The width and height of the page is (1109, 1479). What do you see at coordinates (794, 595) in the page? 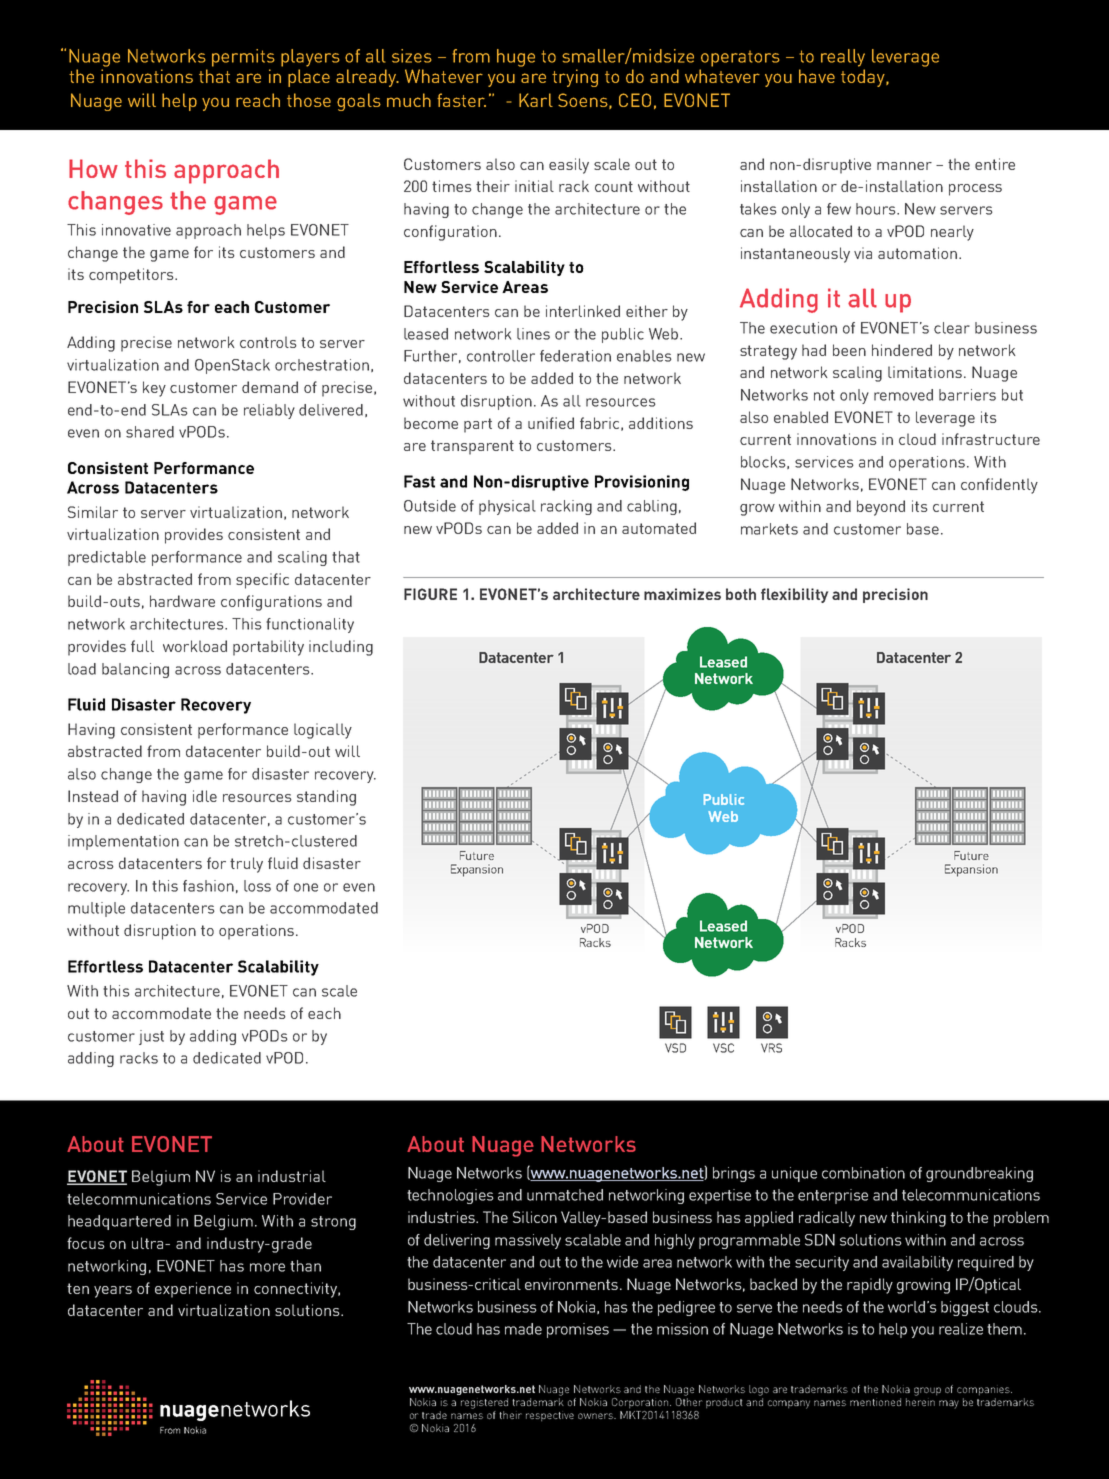
I see `flexibility` at bounding box center [794, 595].
